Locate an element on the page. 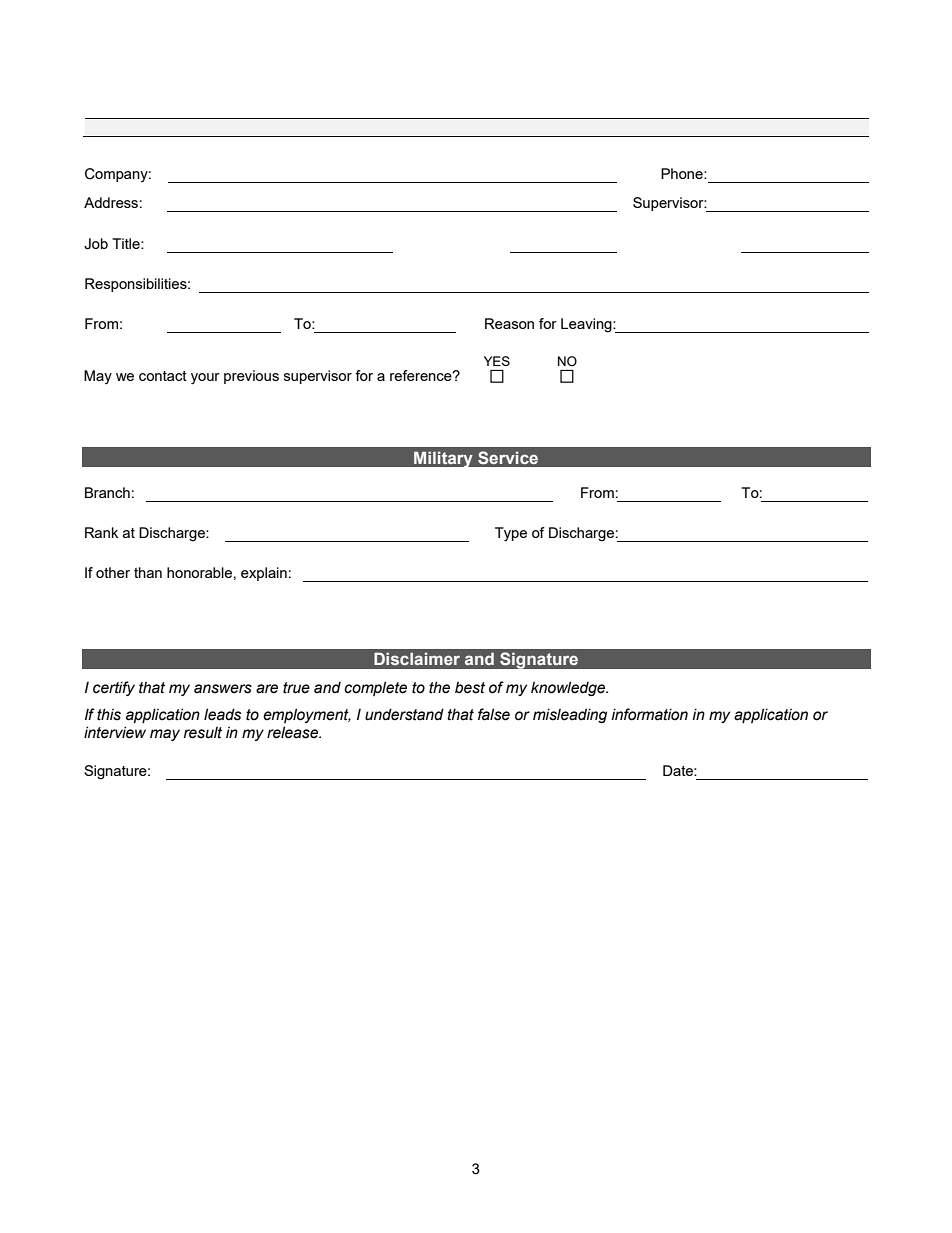 This document has width=952, height=1233. knowledge is located at coordinates (569, 688).
